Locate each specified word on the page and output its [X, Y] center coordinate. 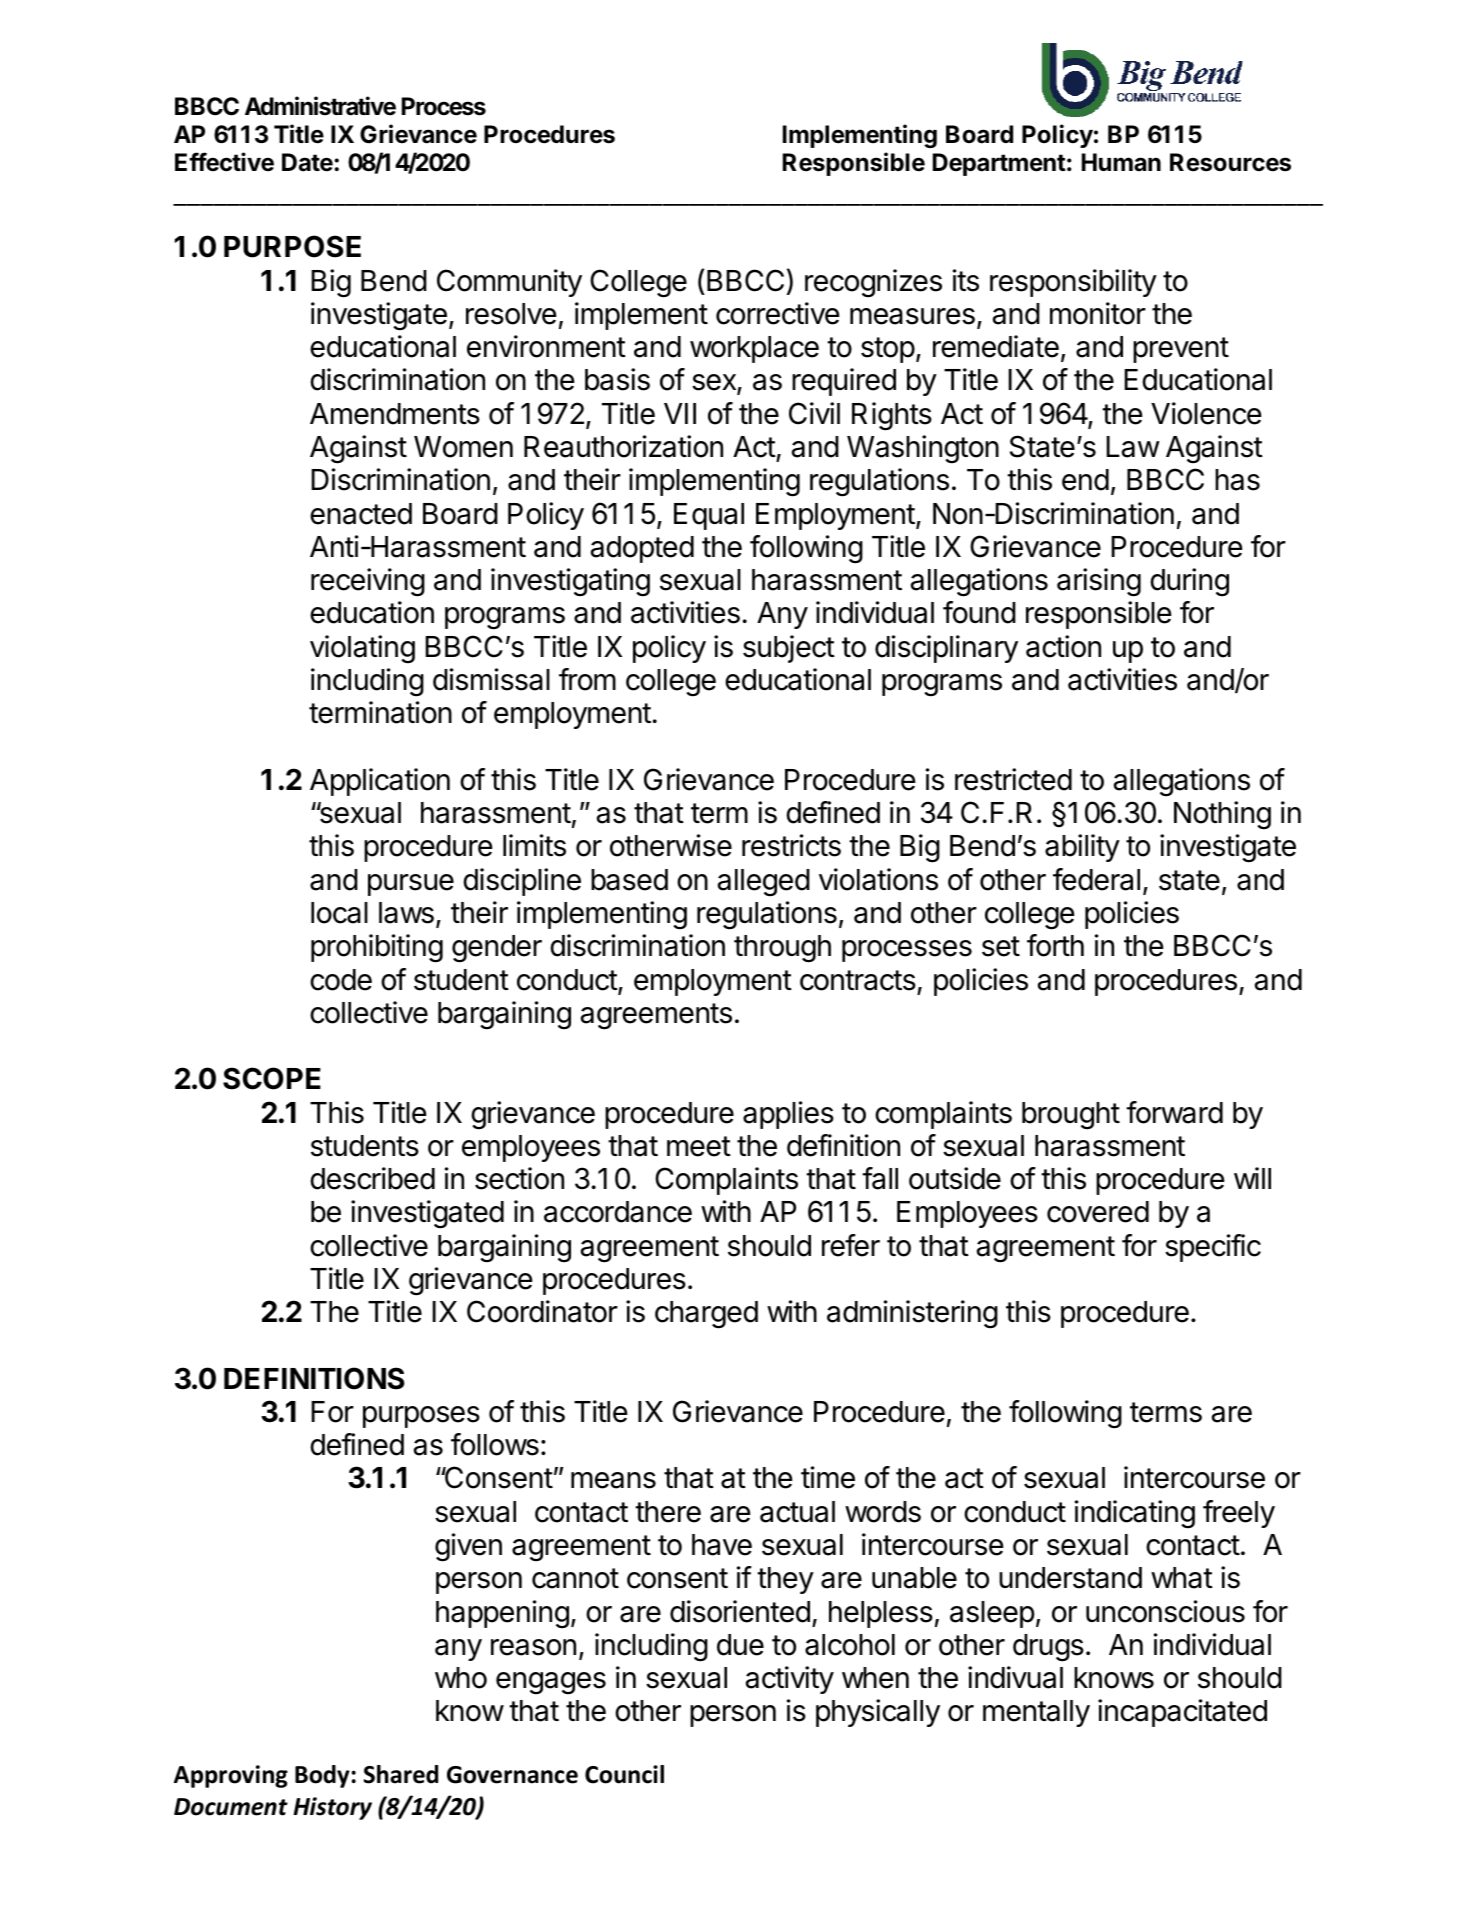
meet [699, 1146]
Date [308, 162]
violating [362, 649]
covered [1098, 1212]
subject [789, 649]
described [372, 1178]
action [1063, 646]
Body [322, 1776]
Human [1121, 162]
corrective [778, 313]
